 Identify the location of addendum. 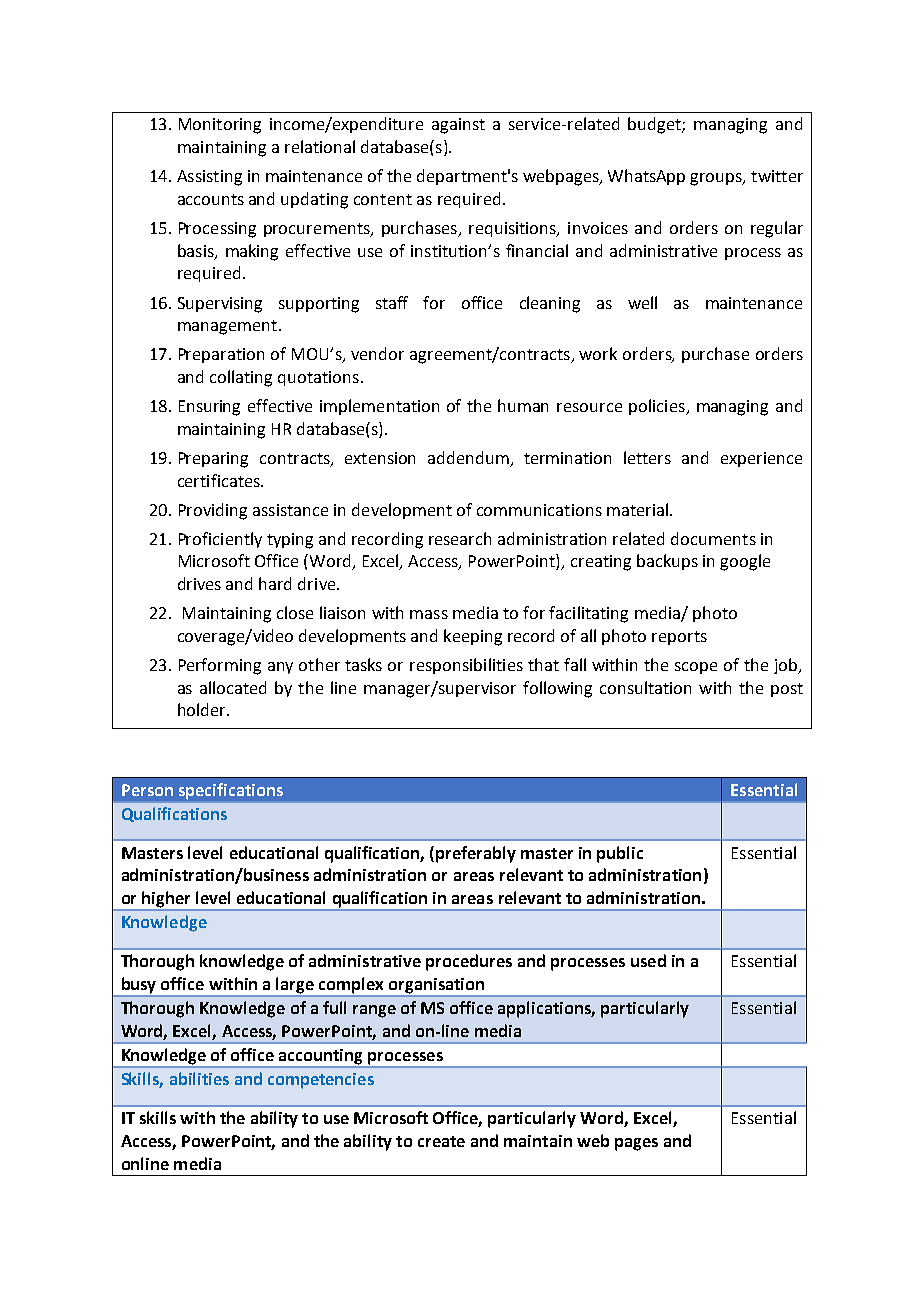
(468, 457).
